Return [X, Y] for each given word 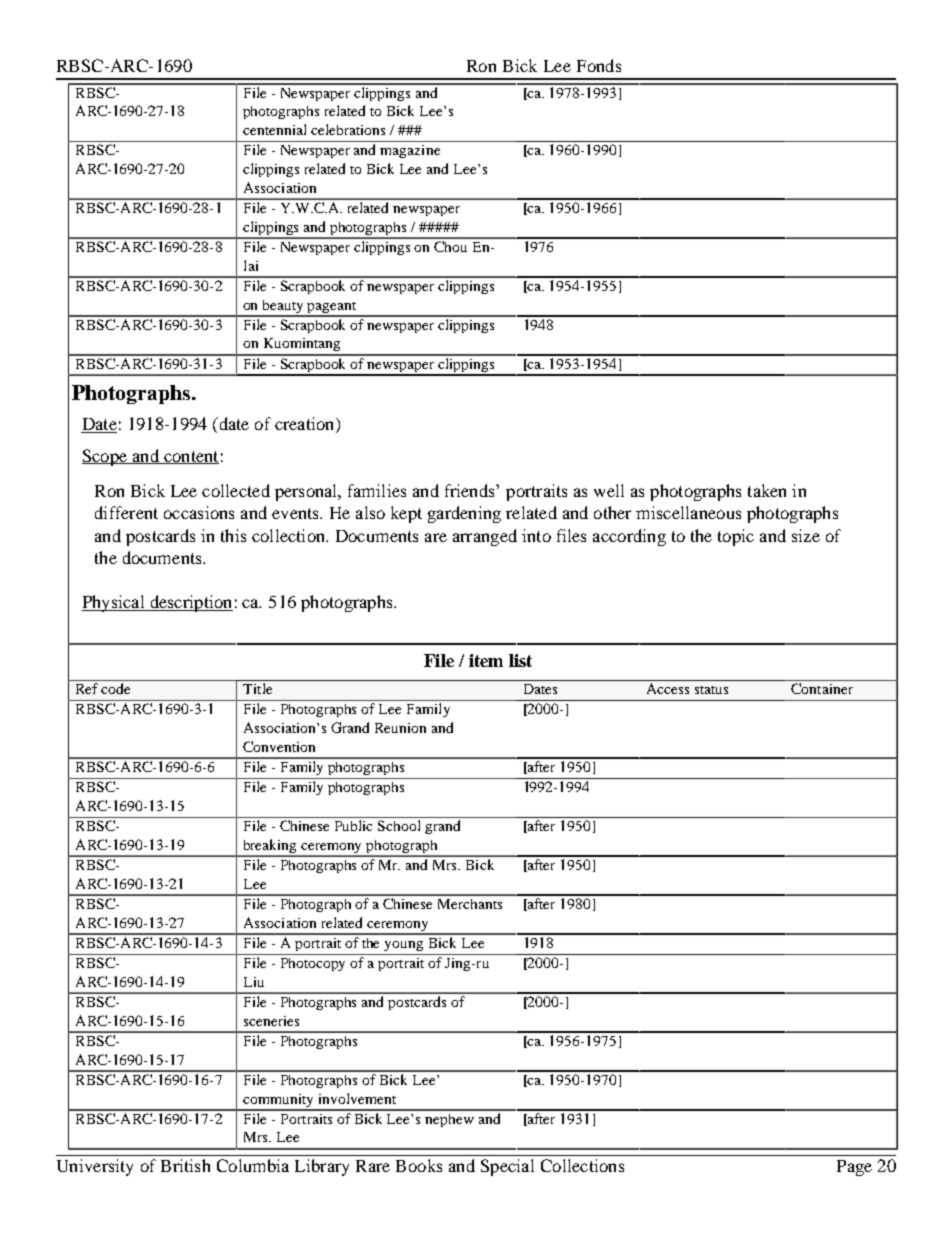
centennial [274, 129]
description [190, 603]
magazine [410, 151]
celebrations [348, 129]
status [711, 690]
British [185, 1165]
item [486, 660]
